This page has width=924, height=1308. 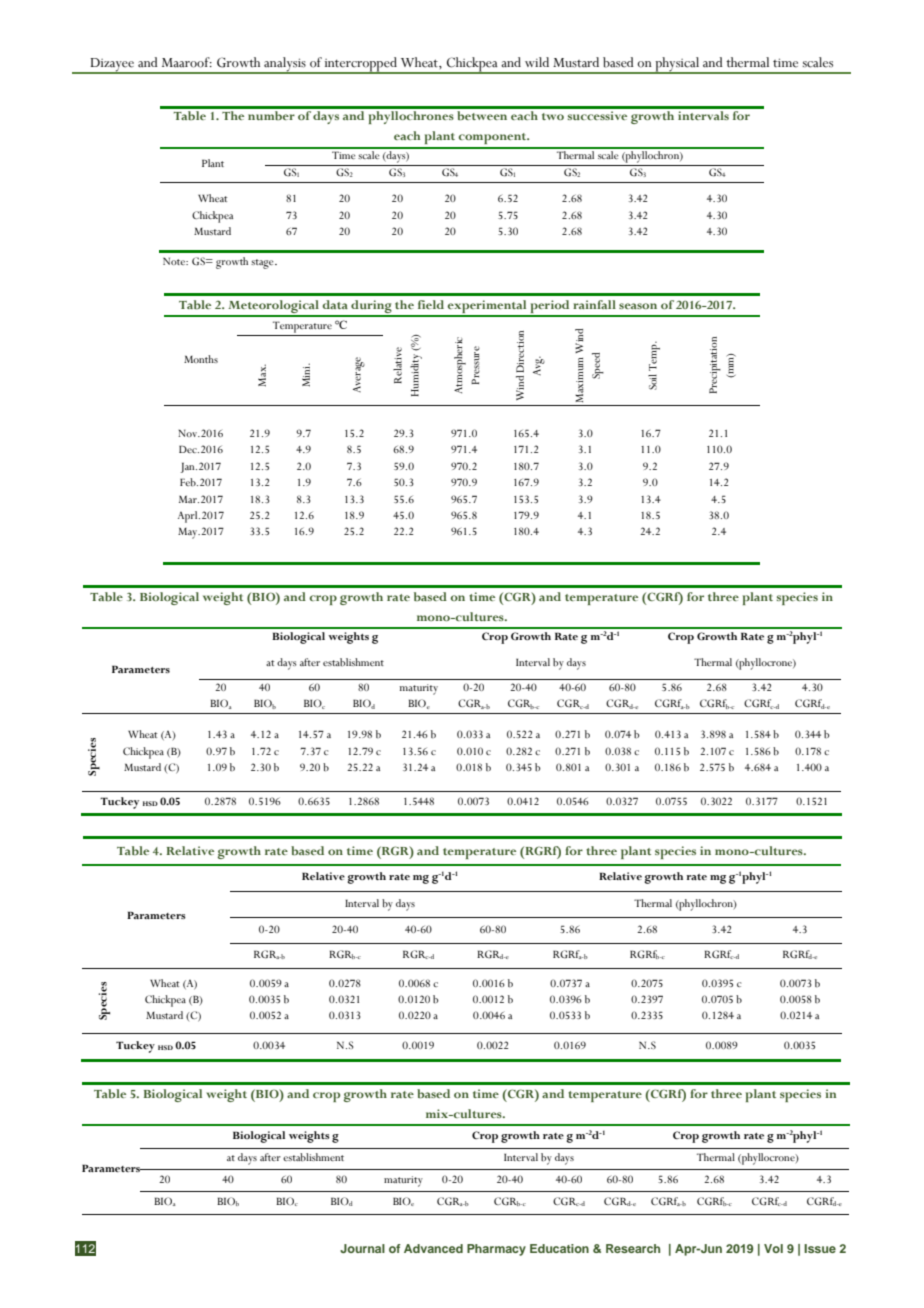 What do you see at coordinates (362, 1248) in the page?
I see `Journal` at bounding box center [362, 1248].
